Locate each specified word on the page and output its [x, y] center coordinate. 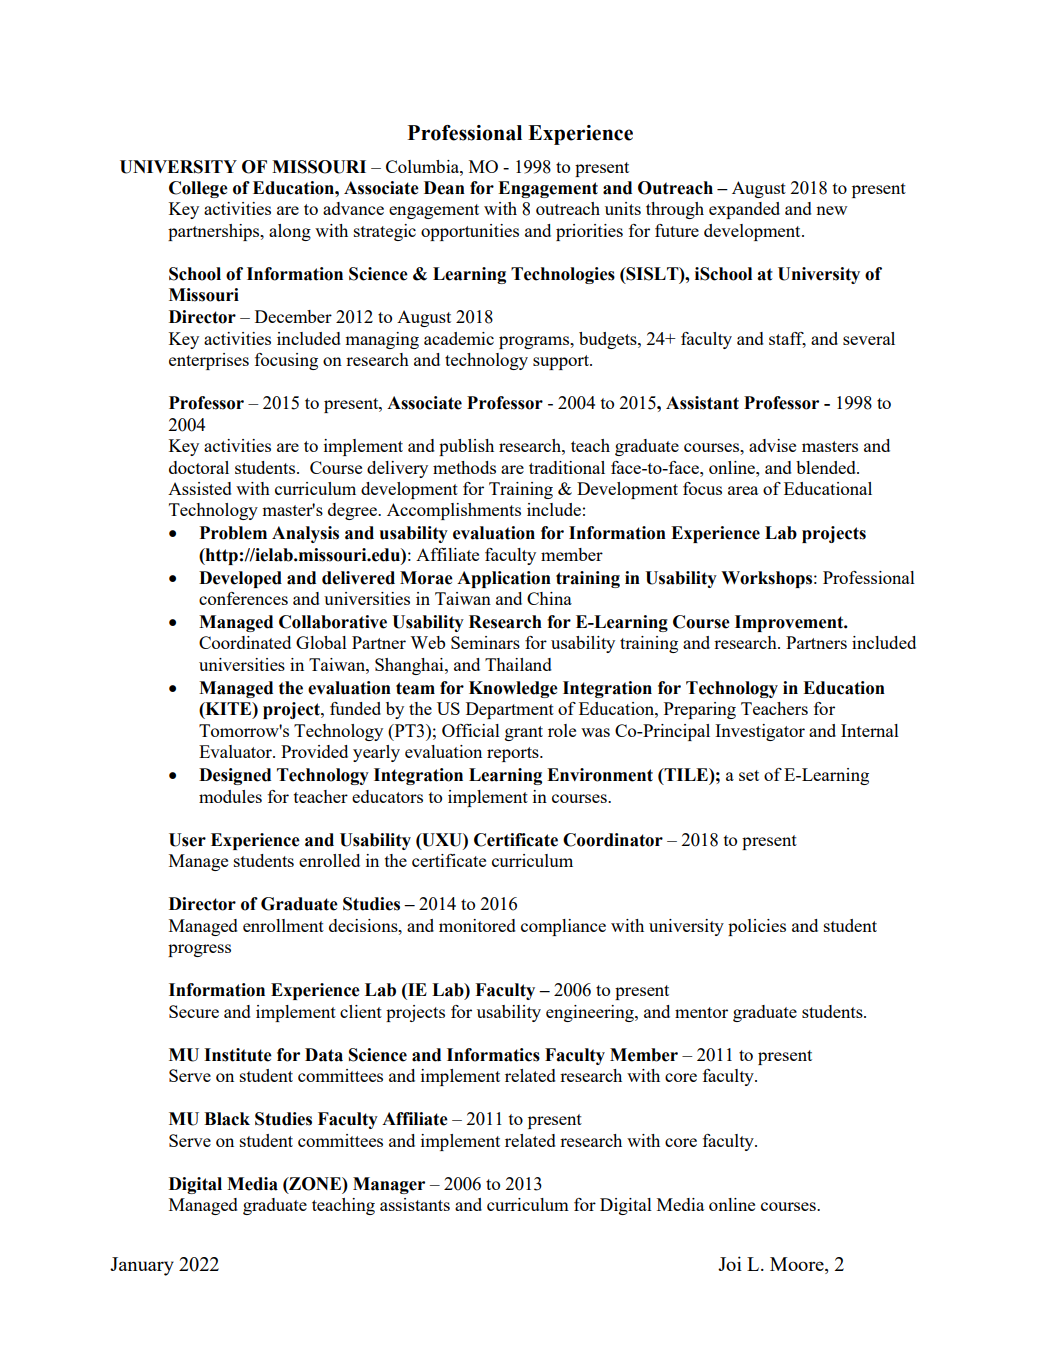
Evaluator [236, 751]
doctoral [199, 467]
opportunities [470, 232]
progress [199, 950]
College [198, 189]
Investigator [760, 732]
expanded [744, 210]
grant [524, 733]
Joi [730, 1263]
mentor [701, 1012]
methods [464, 467]
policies [757, 927]
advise [772, 445]
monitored [477, 925]
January [142, 1266]
